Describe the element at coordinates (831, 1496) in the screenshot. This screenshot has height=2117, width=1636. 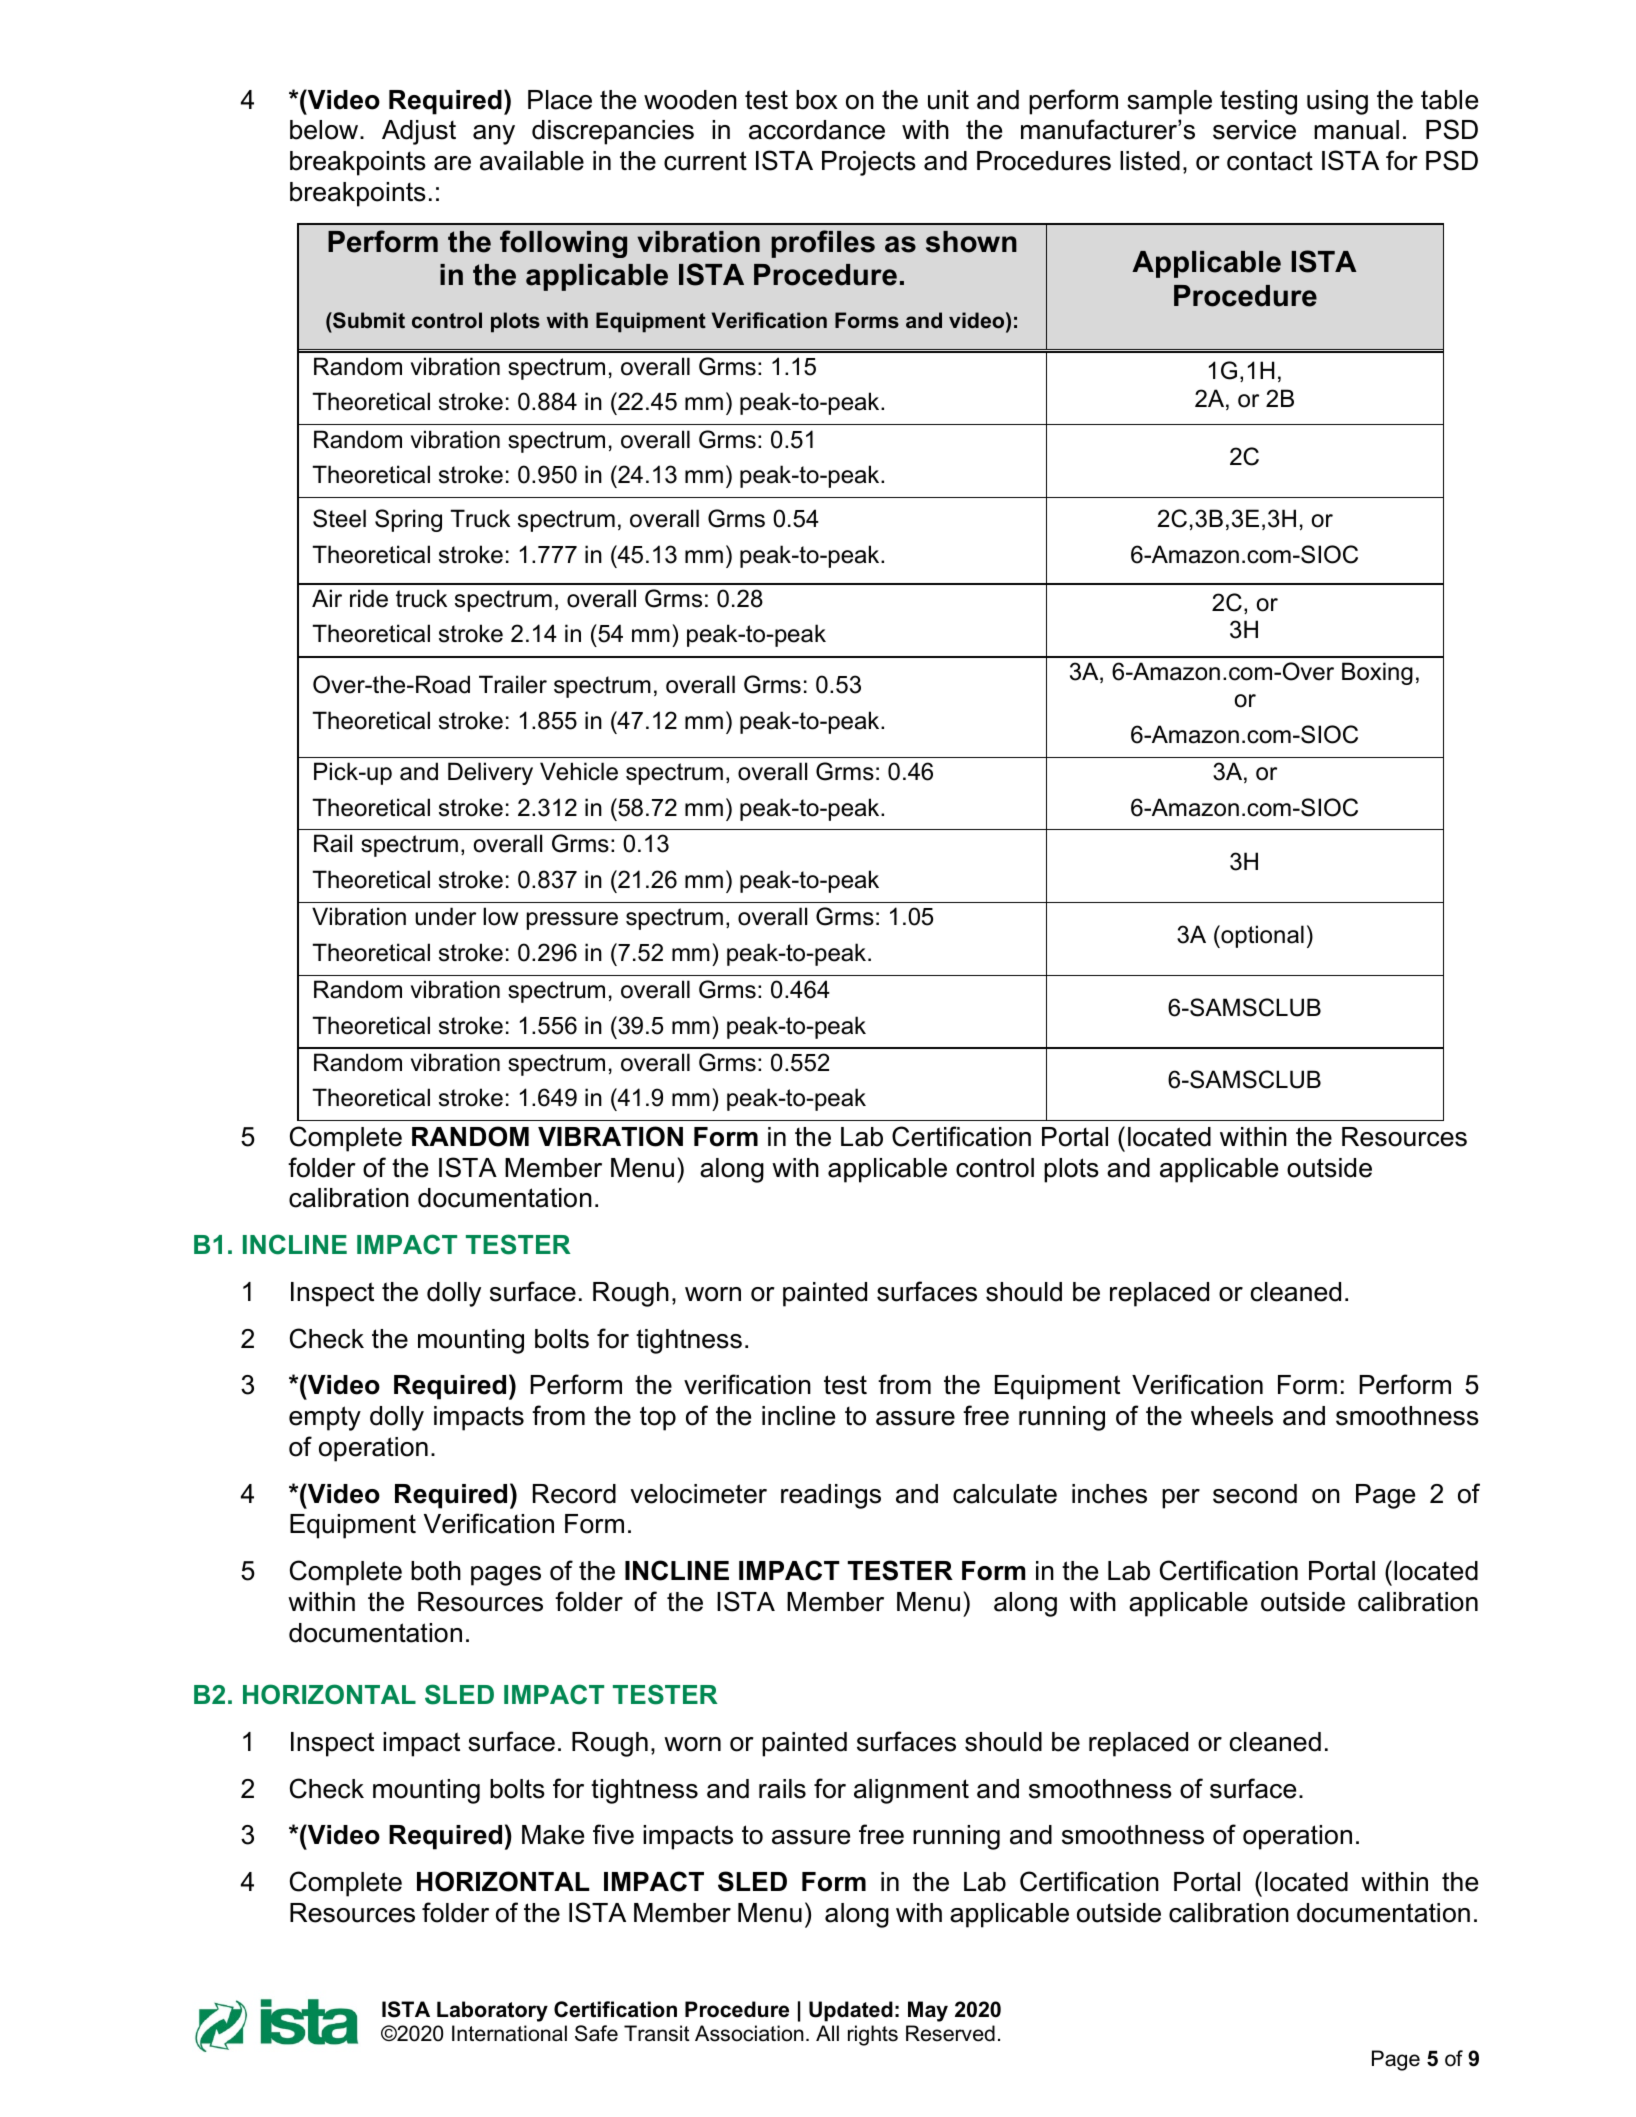
I see `readings` at that location.
